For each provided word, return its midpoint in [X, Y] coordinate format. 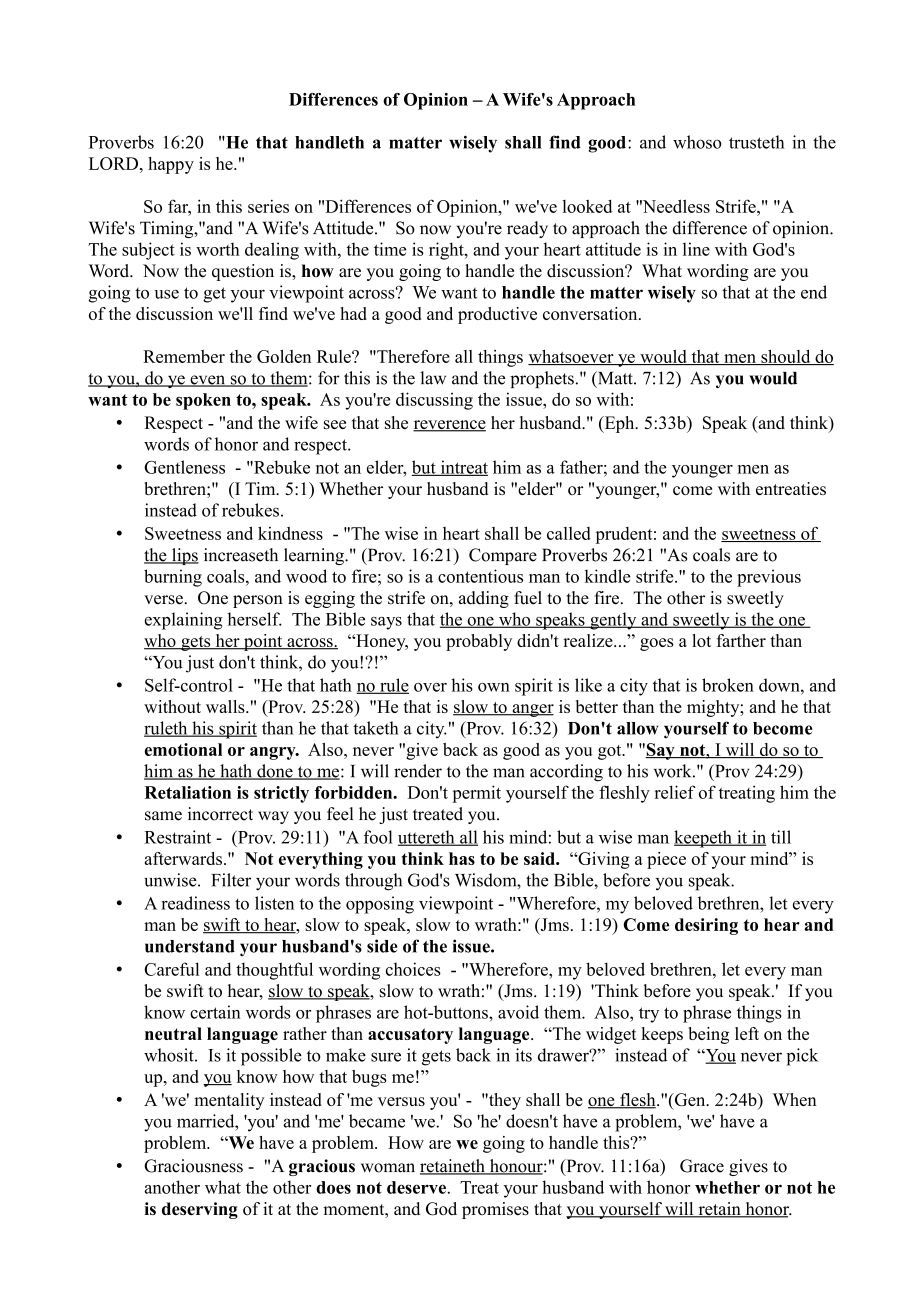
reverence [449, 426]
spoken [203, 401]
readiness [195, 903]
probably [479, 642]
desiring [706, 926]
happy [171, 165]
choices [413, 969]
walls [226, 706]
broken [728, 685]
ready [527, 229]
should [786, 357]
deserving [200, 1210]
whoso [697, 142]
